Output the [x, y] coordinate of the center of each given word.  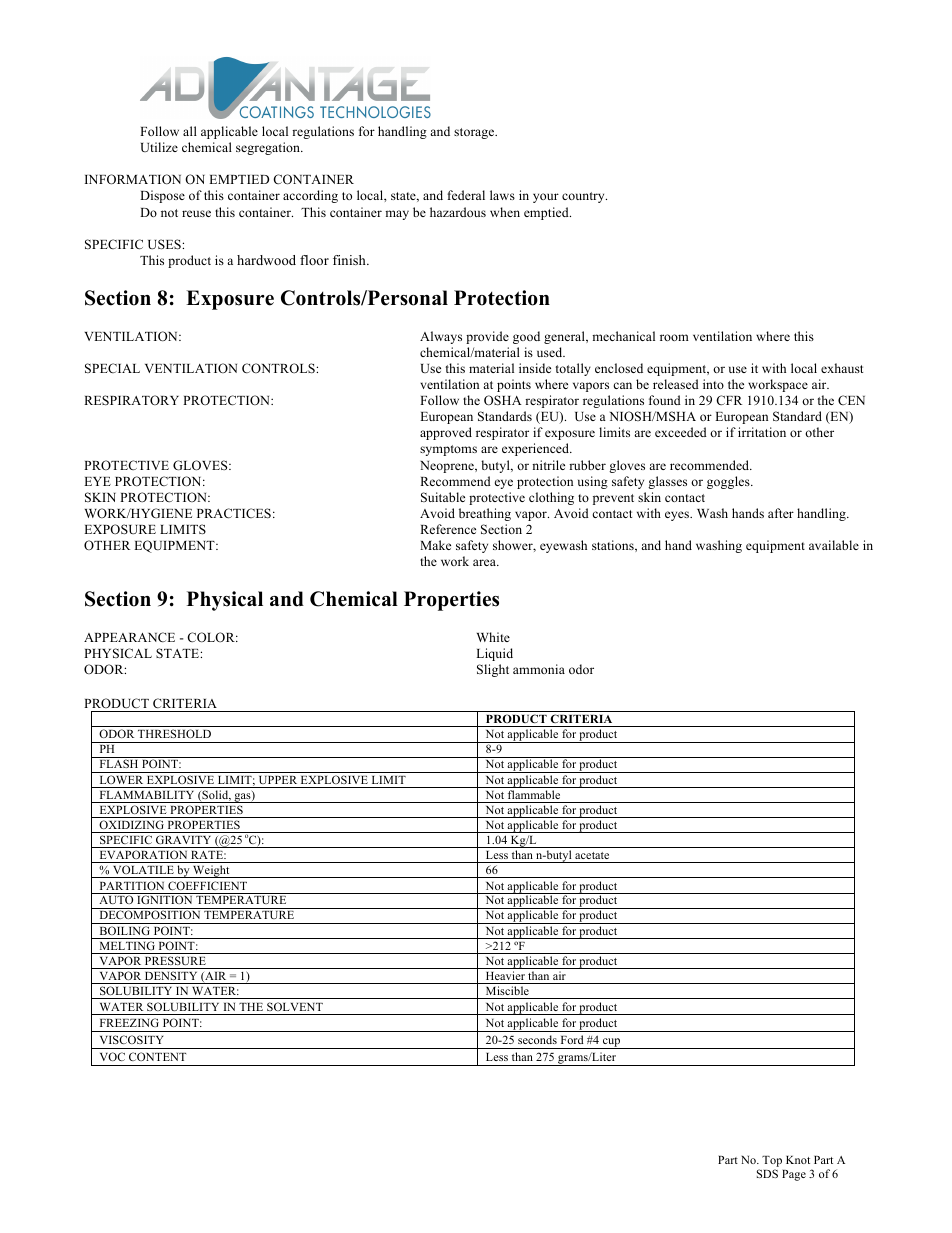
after [781, 513]
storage [475, 133]
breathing [485, 514]
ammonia [539, 669]
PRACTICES [234, 513]
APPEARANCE [129, 637]
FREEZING [129, 1022]
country [584, 197]
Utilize [159, 147]
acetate [592, 855]
